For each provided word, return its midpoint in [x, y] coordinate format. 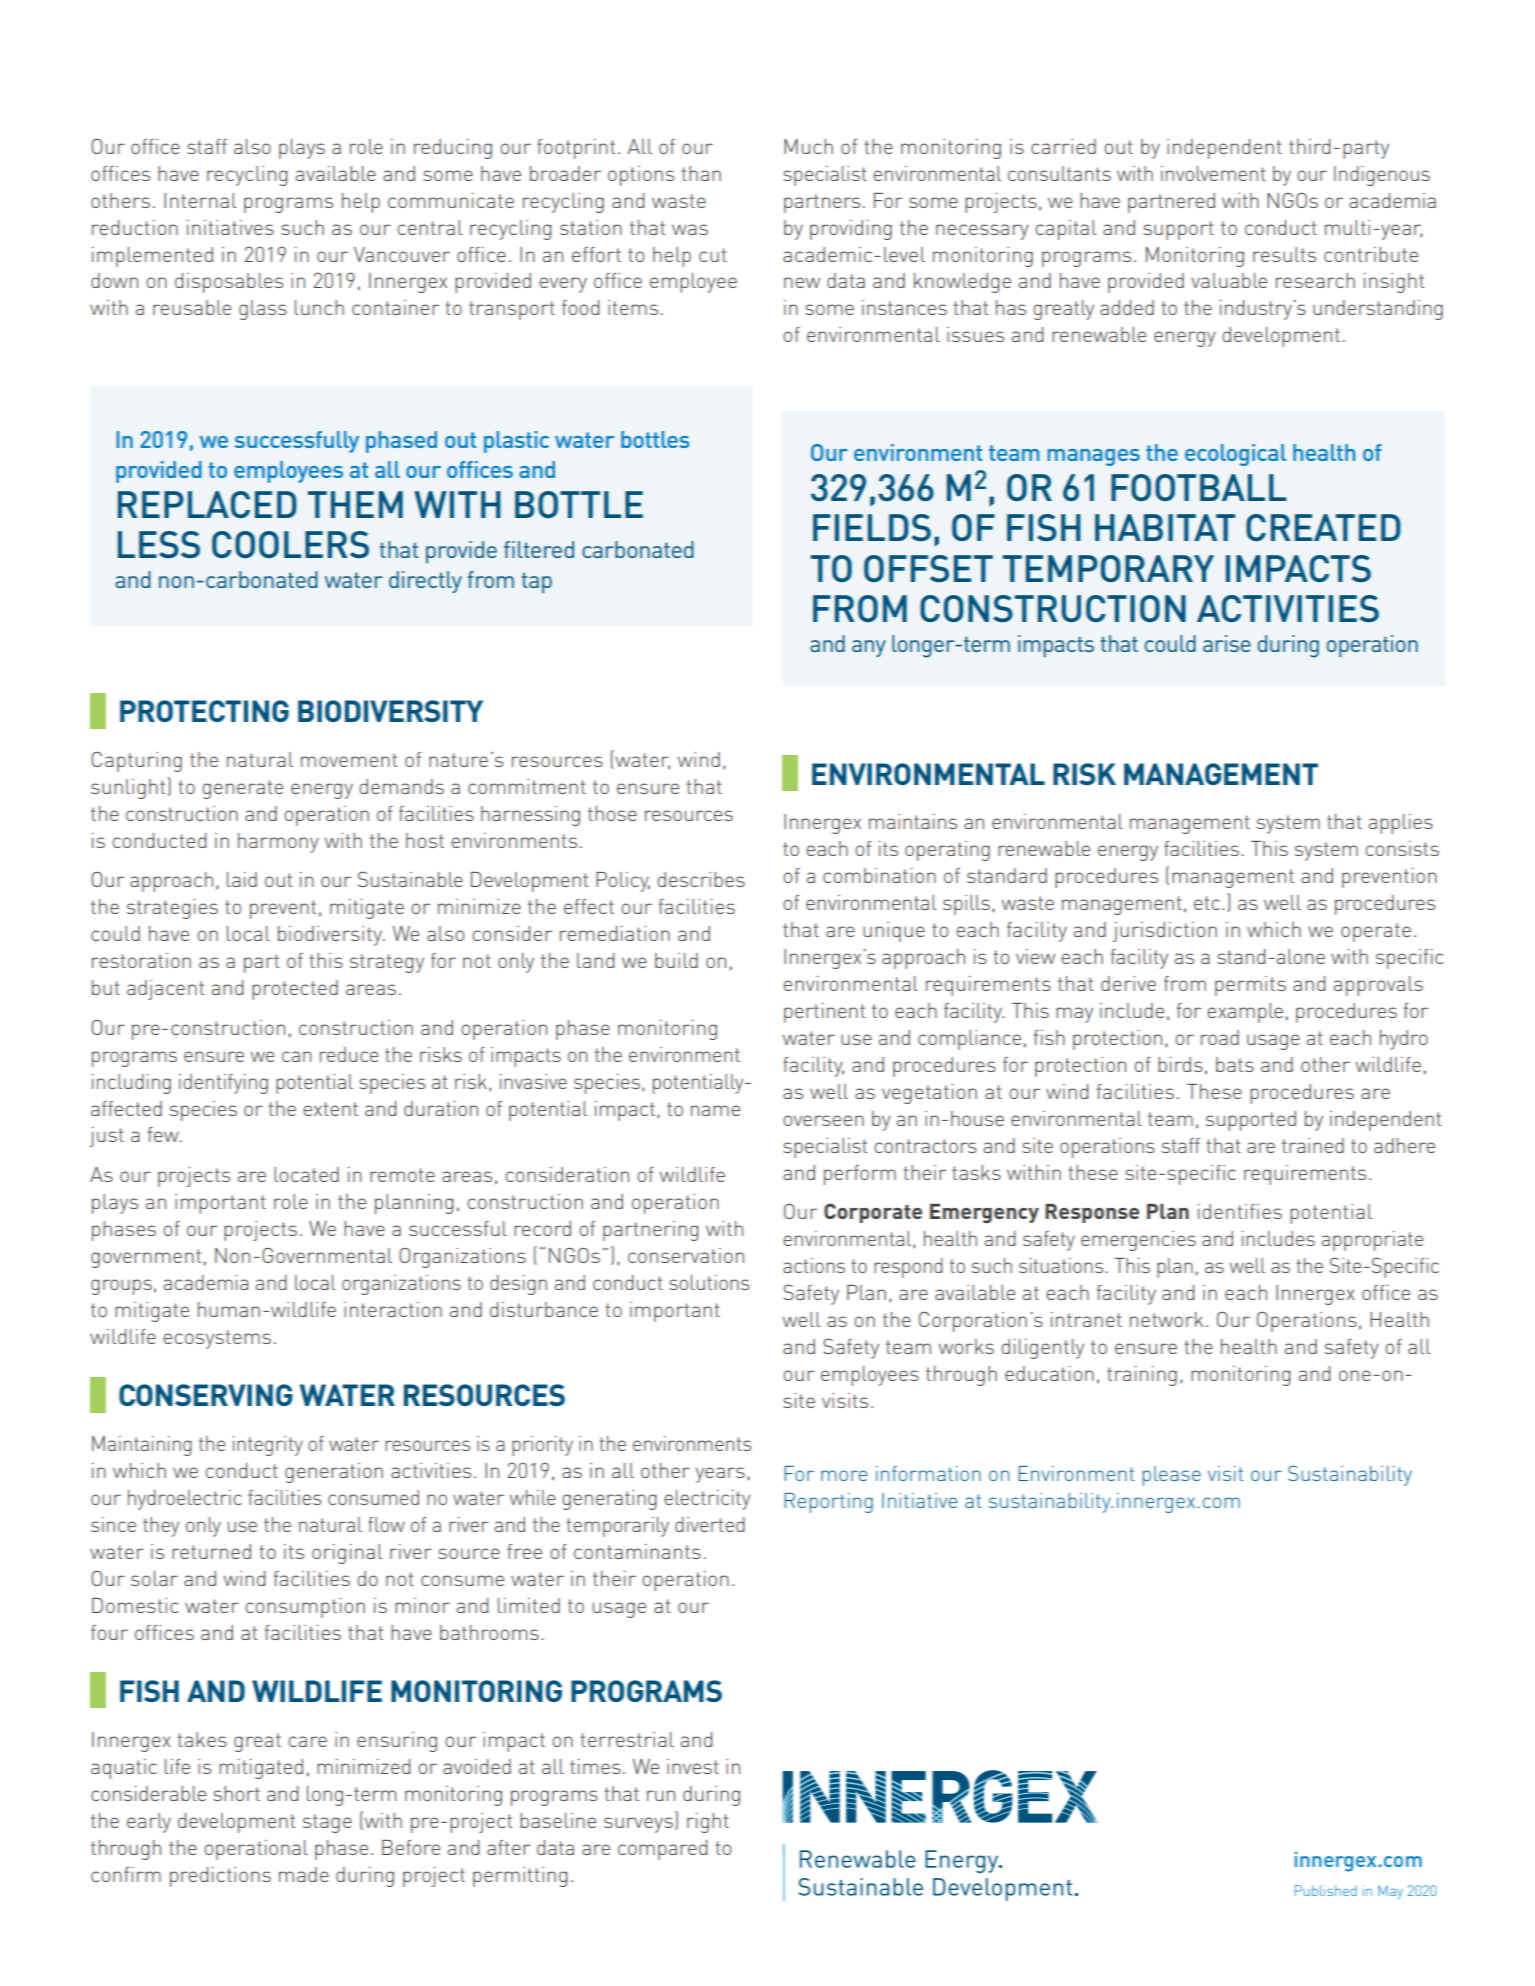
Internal [200, 200]
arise [1227, 643]
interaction [393, 1309]
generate [242, 789]
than [701, 173]
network [1166, 1319]
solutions [709, 1282]
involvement [1213, 173]
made [304, 1874]
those [612, 813]
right [708, 1823]
